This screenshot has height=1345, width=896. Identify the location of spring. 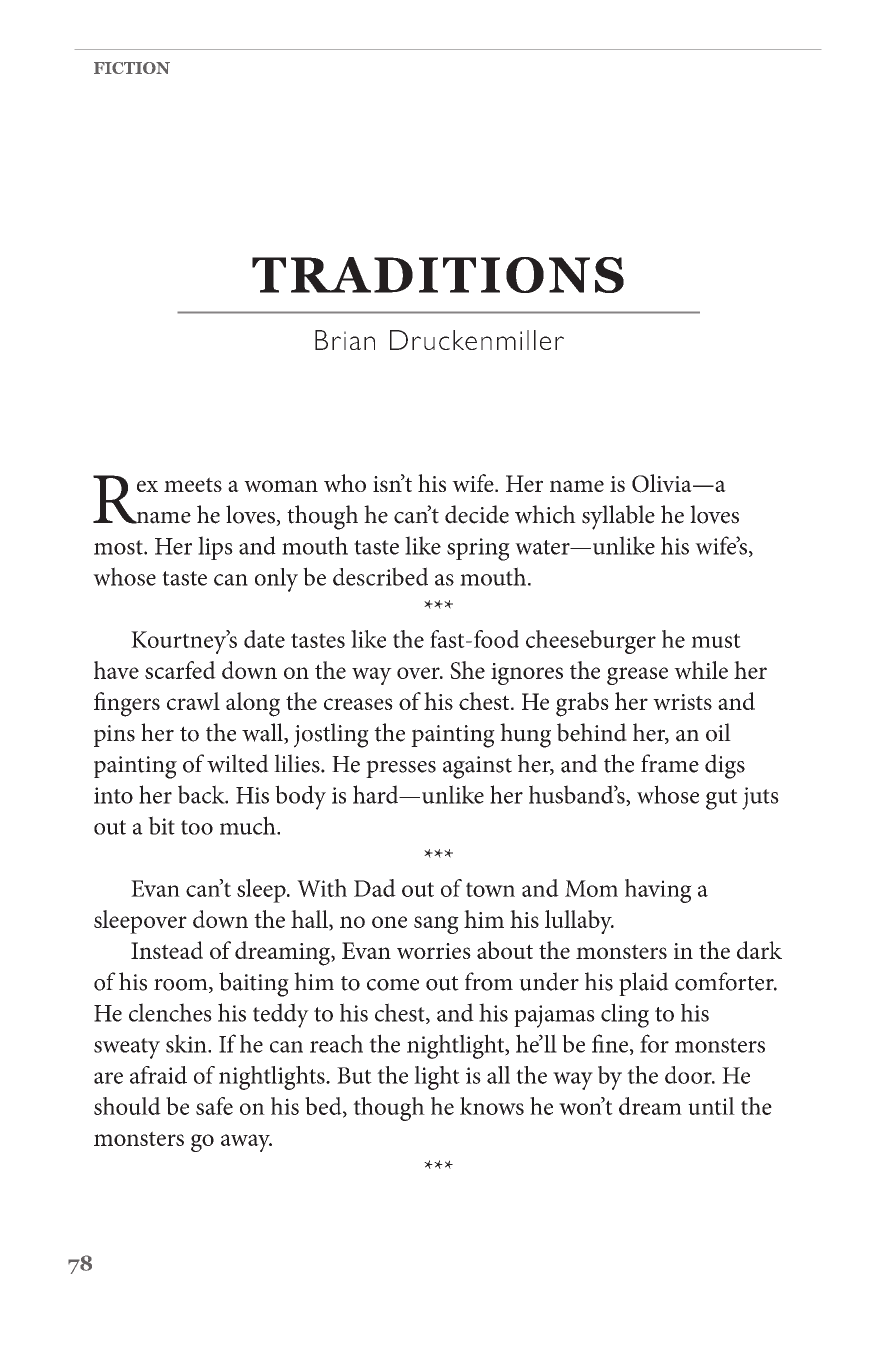
(478, 549).
